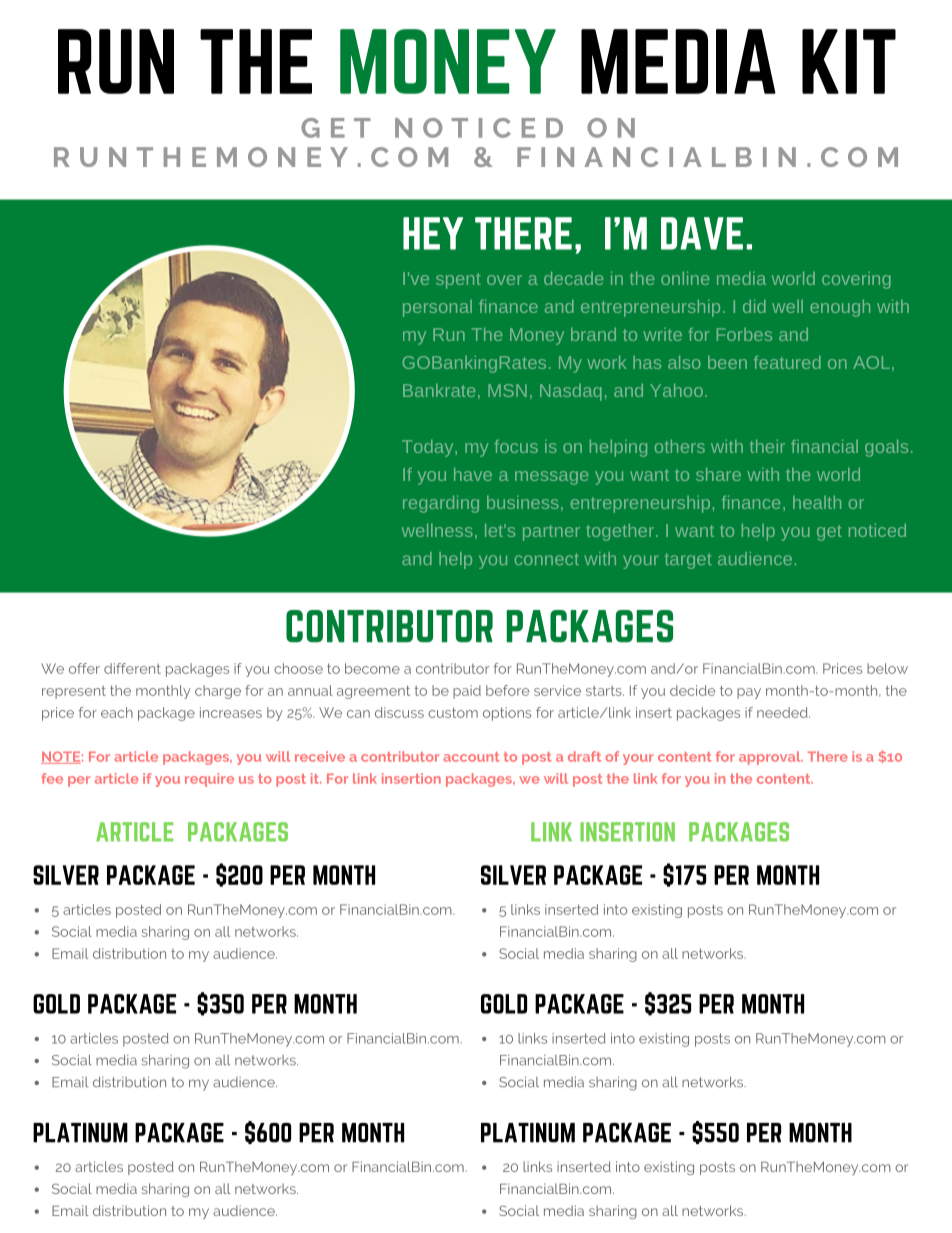  I want to click on partner, so click(551, 533).
